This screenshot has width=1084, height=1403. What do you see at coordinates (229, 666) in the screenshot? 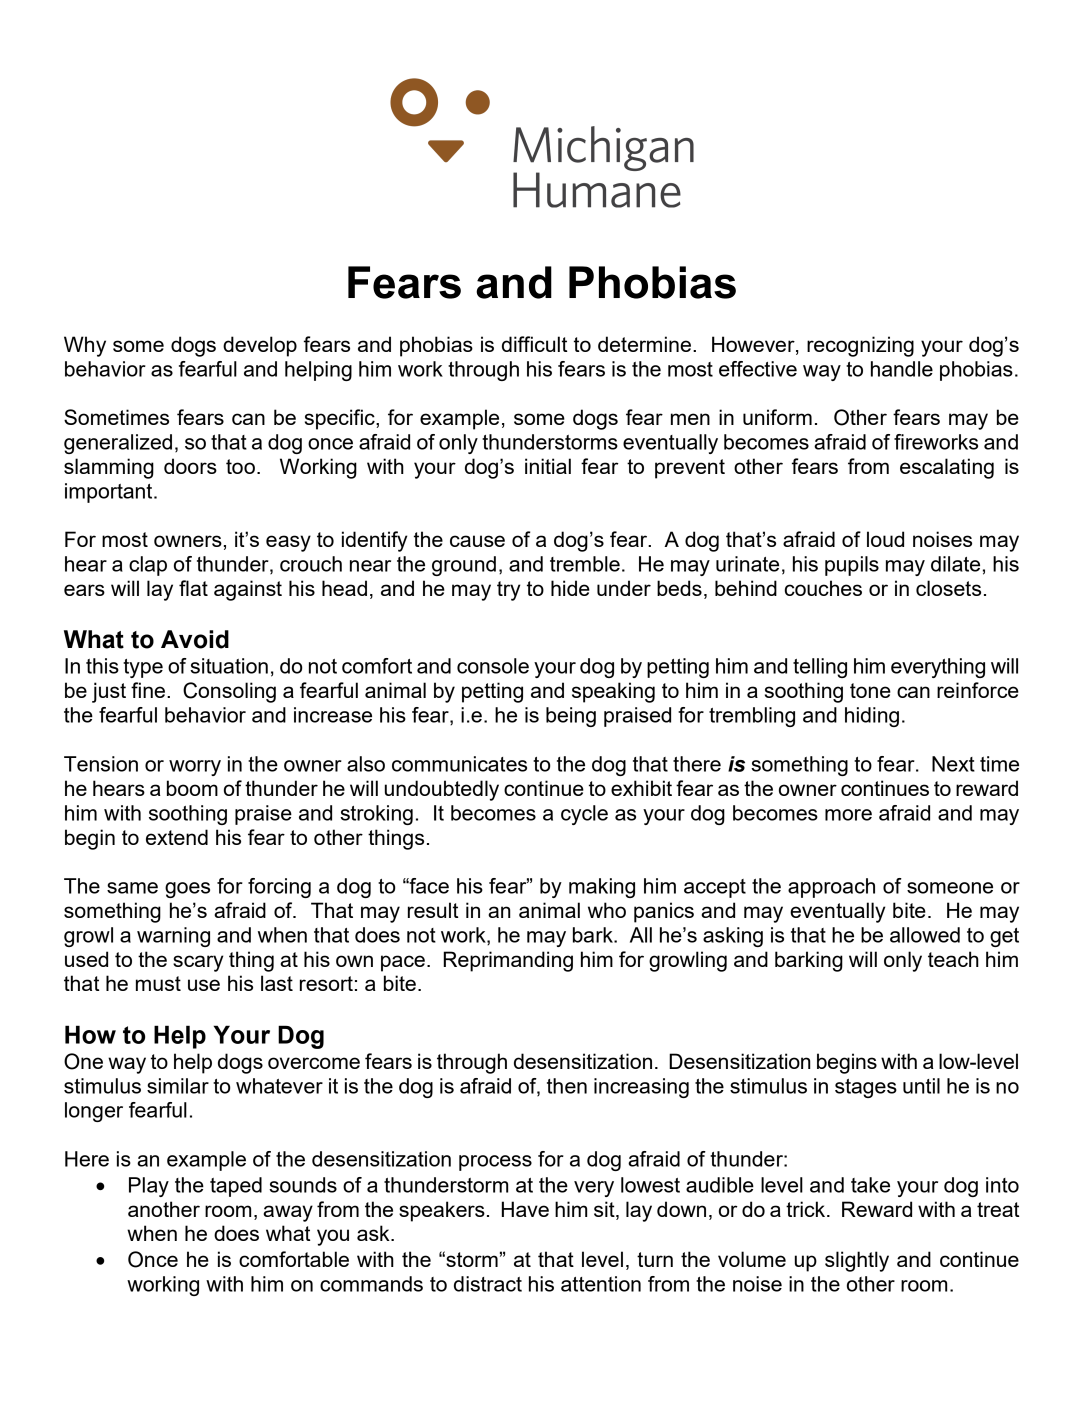
I see `situation` at bounding box center [229, 666].
